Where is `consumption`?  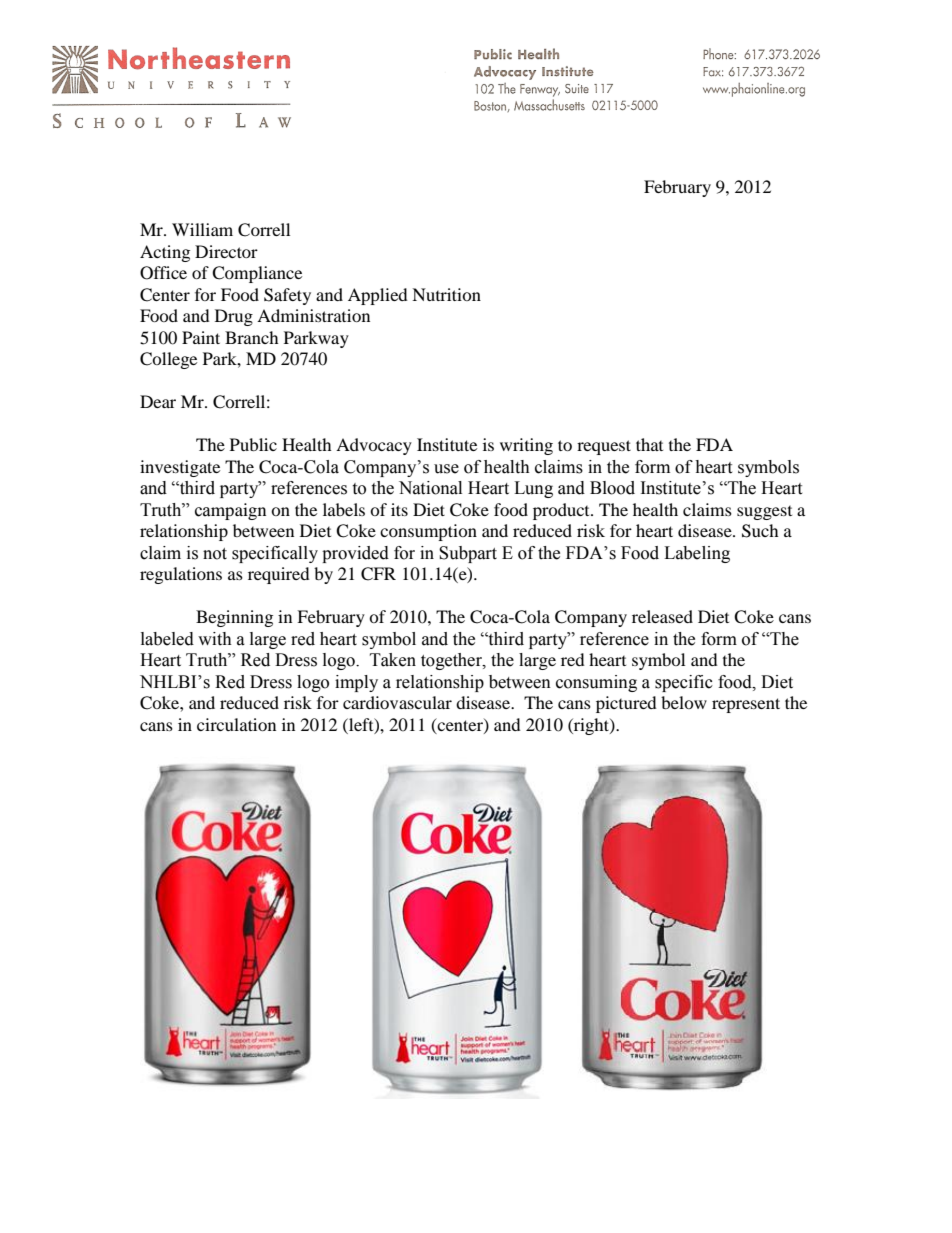
consumption is located at coordinates (428, 532).
